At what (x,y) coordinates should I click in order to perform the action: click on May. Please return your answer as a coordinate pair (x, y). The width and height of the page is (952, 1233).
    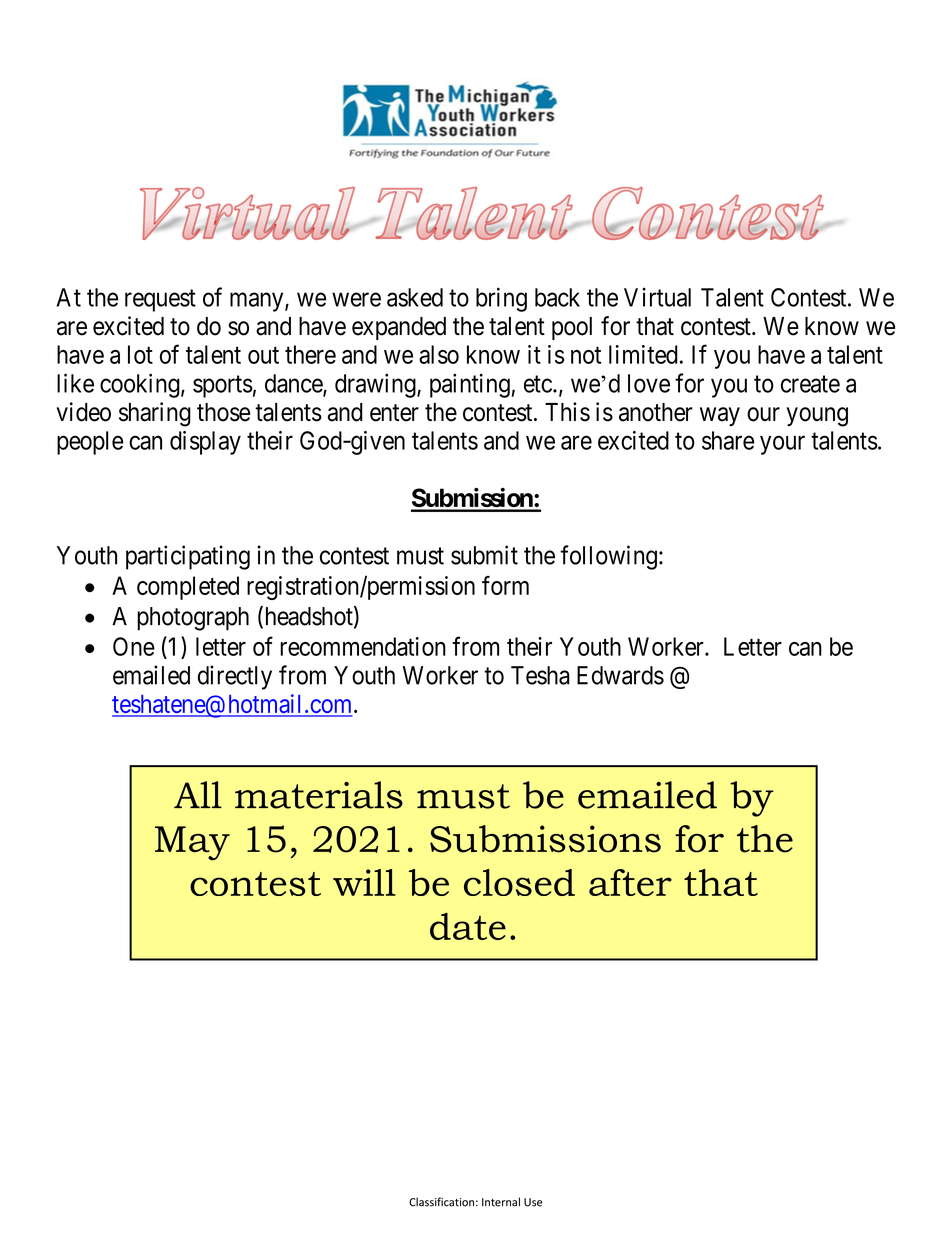
    Looking at the image, I should click on (192, 843).
